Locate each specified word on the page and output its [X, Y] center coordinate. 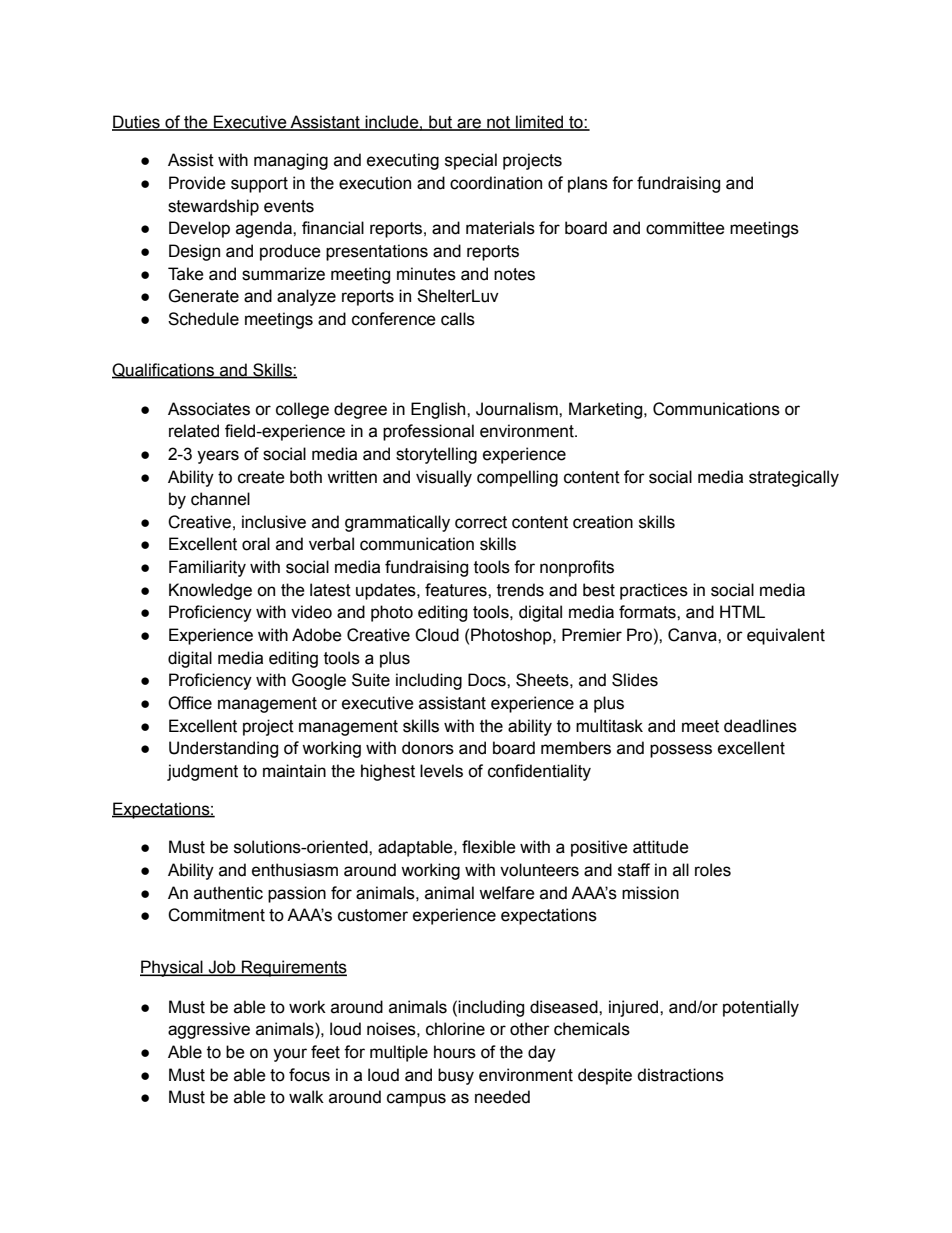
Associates [209, 409]
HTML [742, 611]
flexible [489, 847]
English [439, 410]
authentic [228, 893]
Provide [197, 183]
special [471, 161]
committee [685, 228]
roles [713, 870]
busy [456, 1076]
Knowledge [210, 591]
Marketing [607, 410]
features [457, 590]
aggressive [209, 1030]
